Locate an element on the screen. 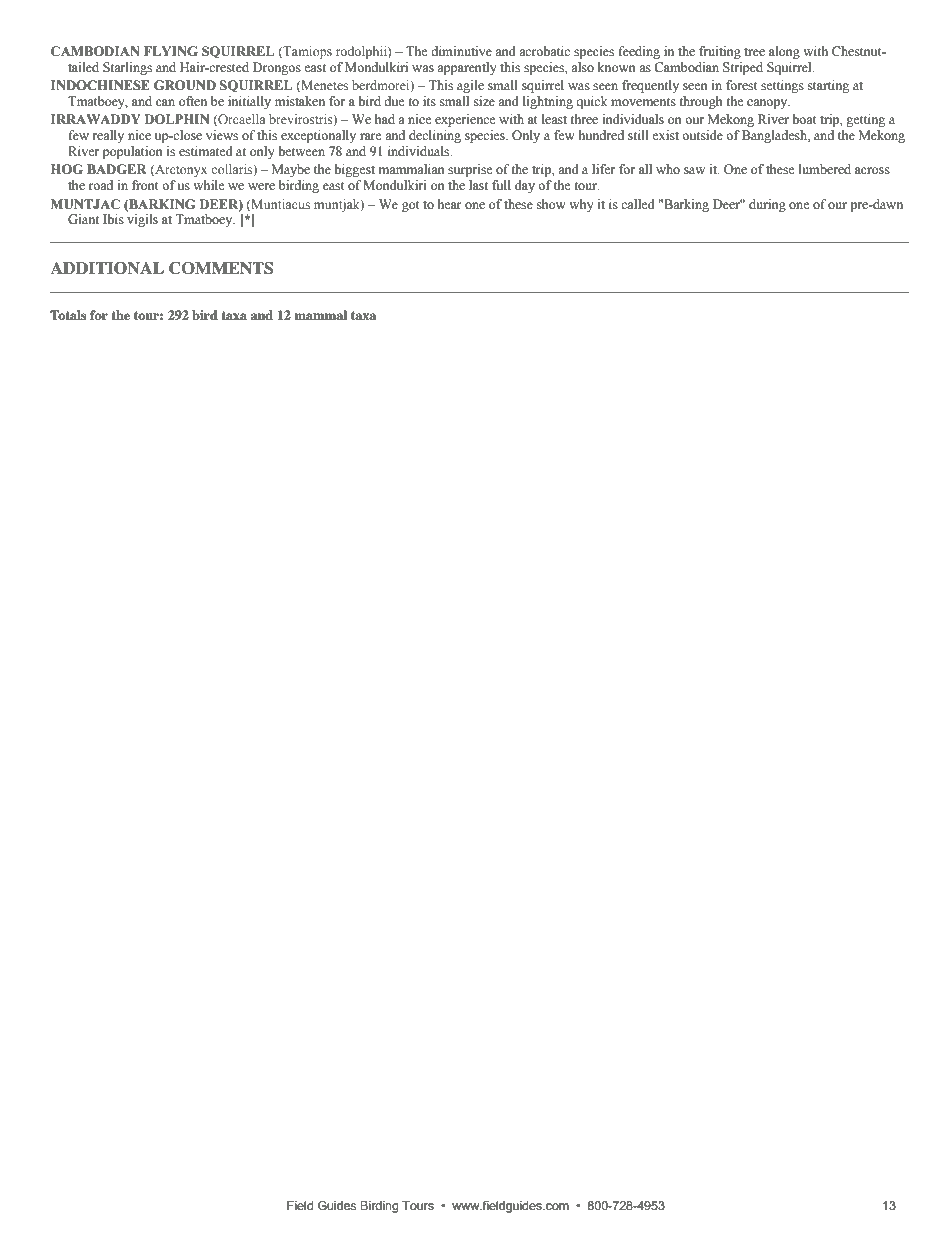 The image size is (952, 1233). diminutive is located at coordinates (461, 51).
